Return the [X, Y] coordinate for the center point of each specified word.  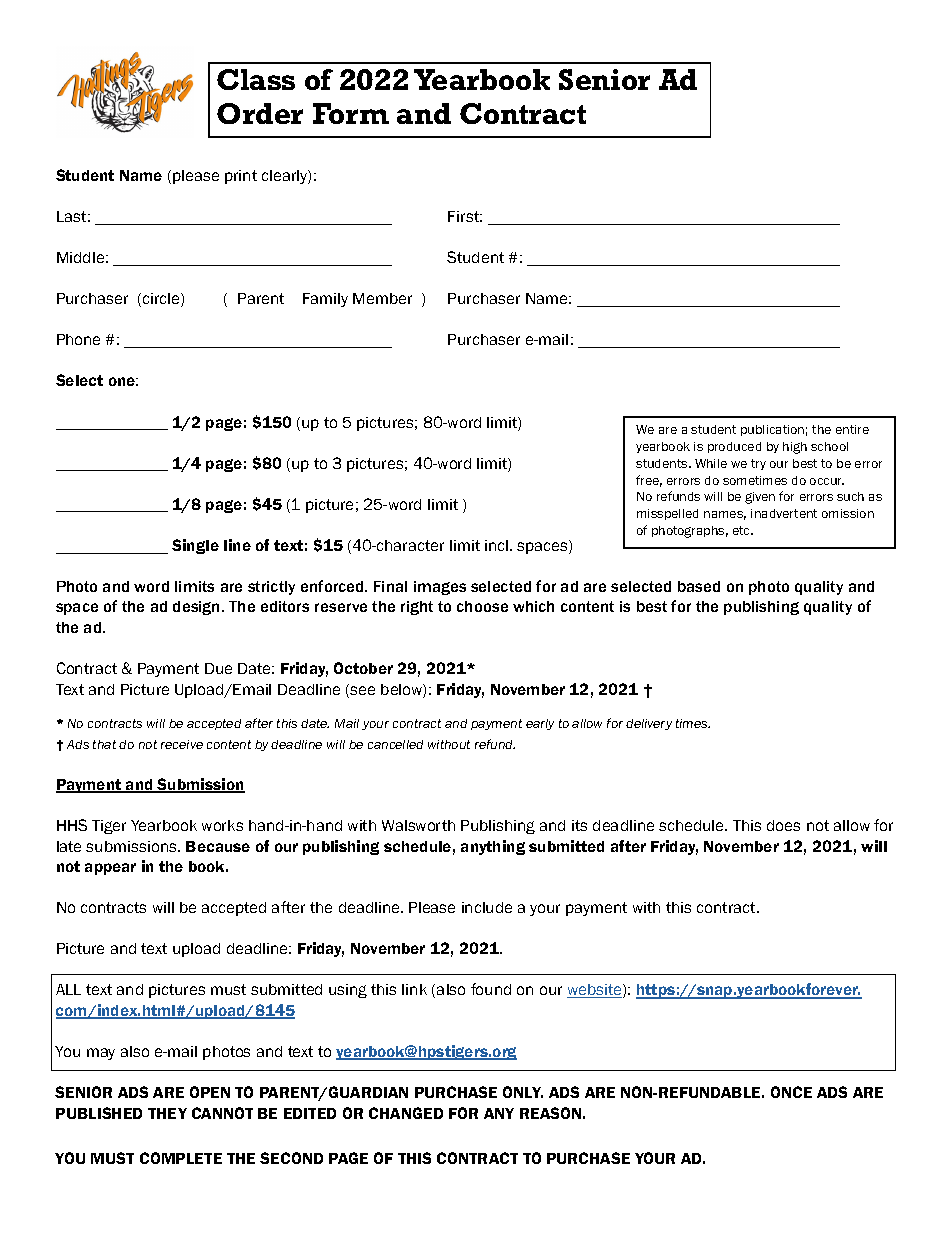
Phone [78, 339]
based [699, 586]
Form [351, 113]
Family [325, 300]
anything [493, 847]
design [196, 608]
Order [260, 113]
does [783, 825]
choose [482, 606]
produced [734, 447]
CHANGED [406, 1113]
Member [382, 298]
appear [110, 869]
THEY [167, 1113]
